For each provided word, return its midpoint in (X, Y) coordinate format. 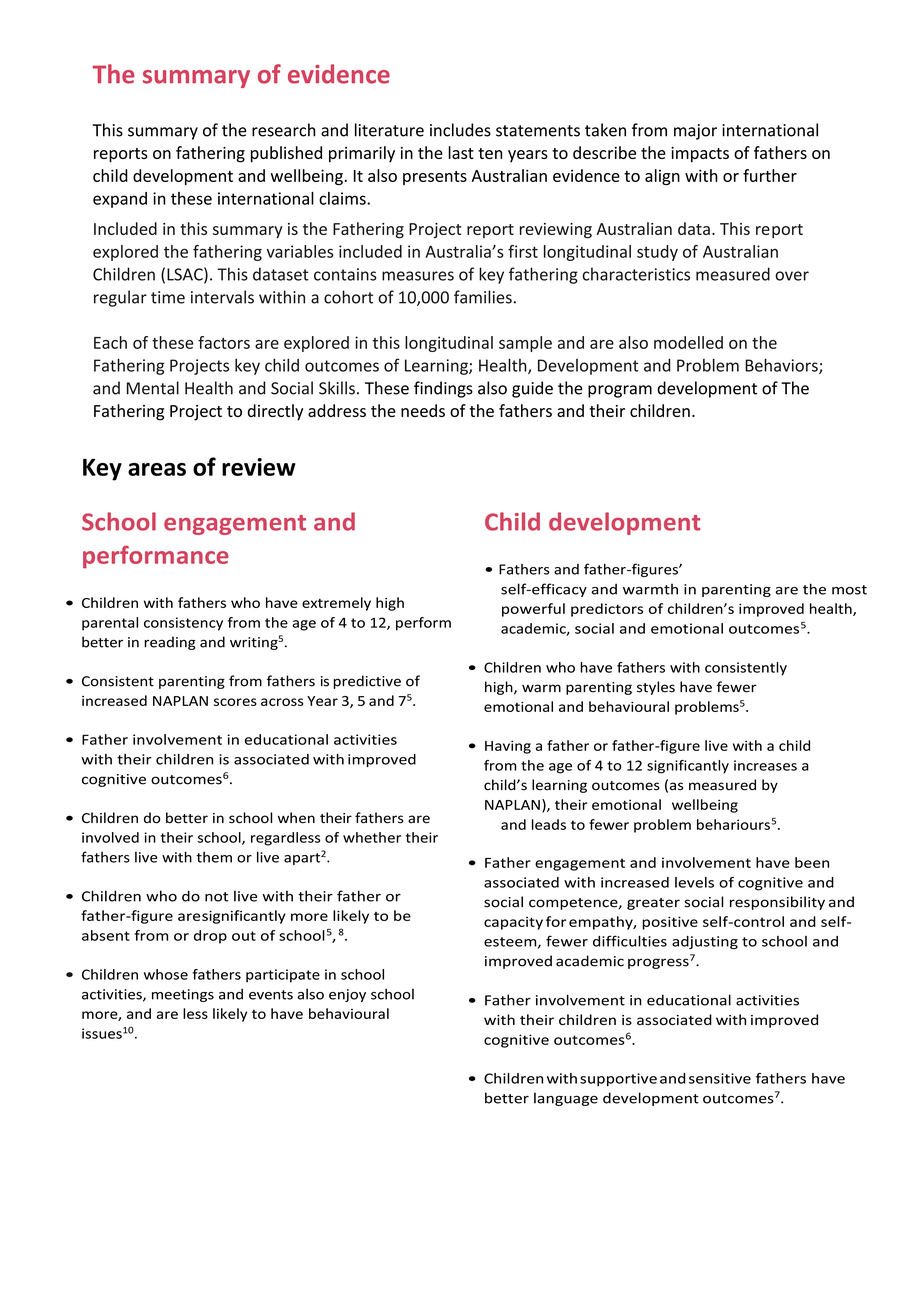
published (286, 154)
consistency (183, 624)
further (770, 175)
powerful (533, 610)
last (461, 152)
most (849, 590)
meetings (183, 995)
